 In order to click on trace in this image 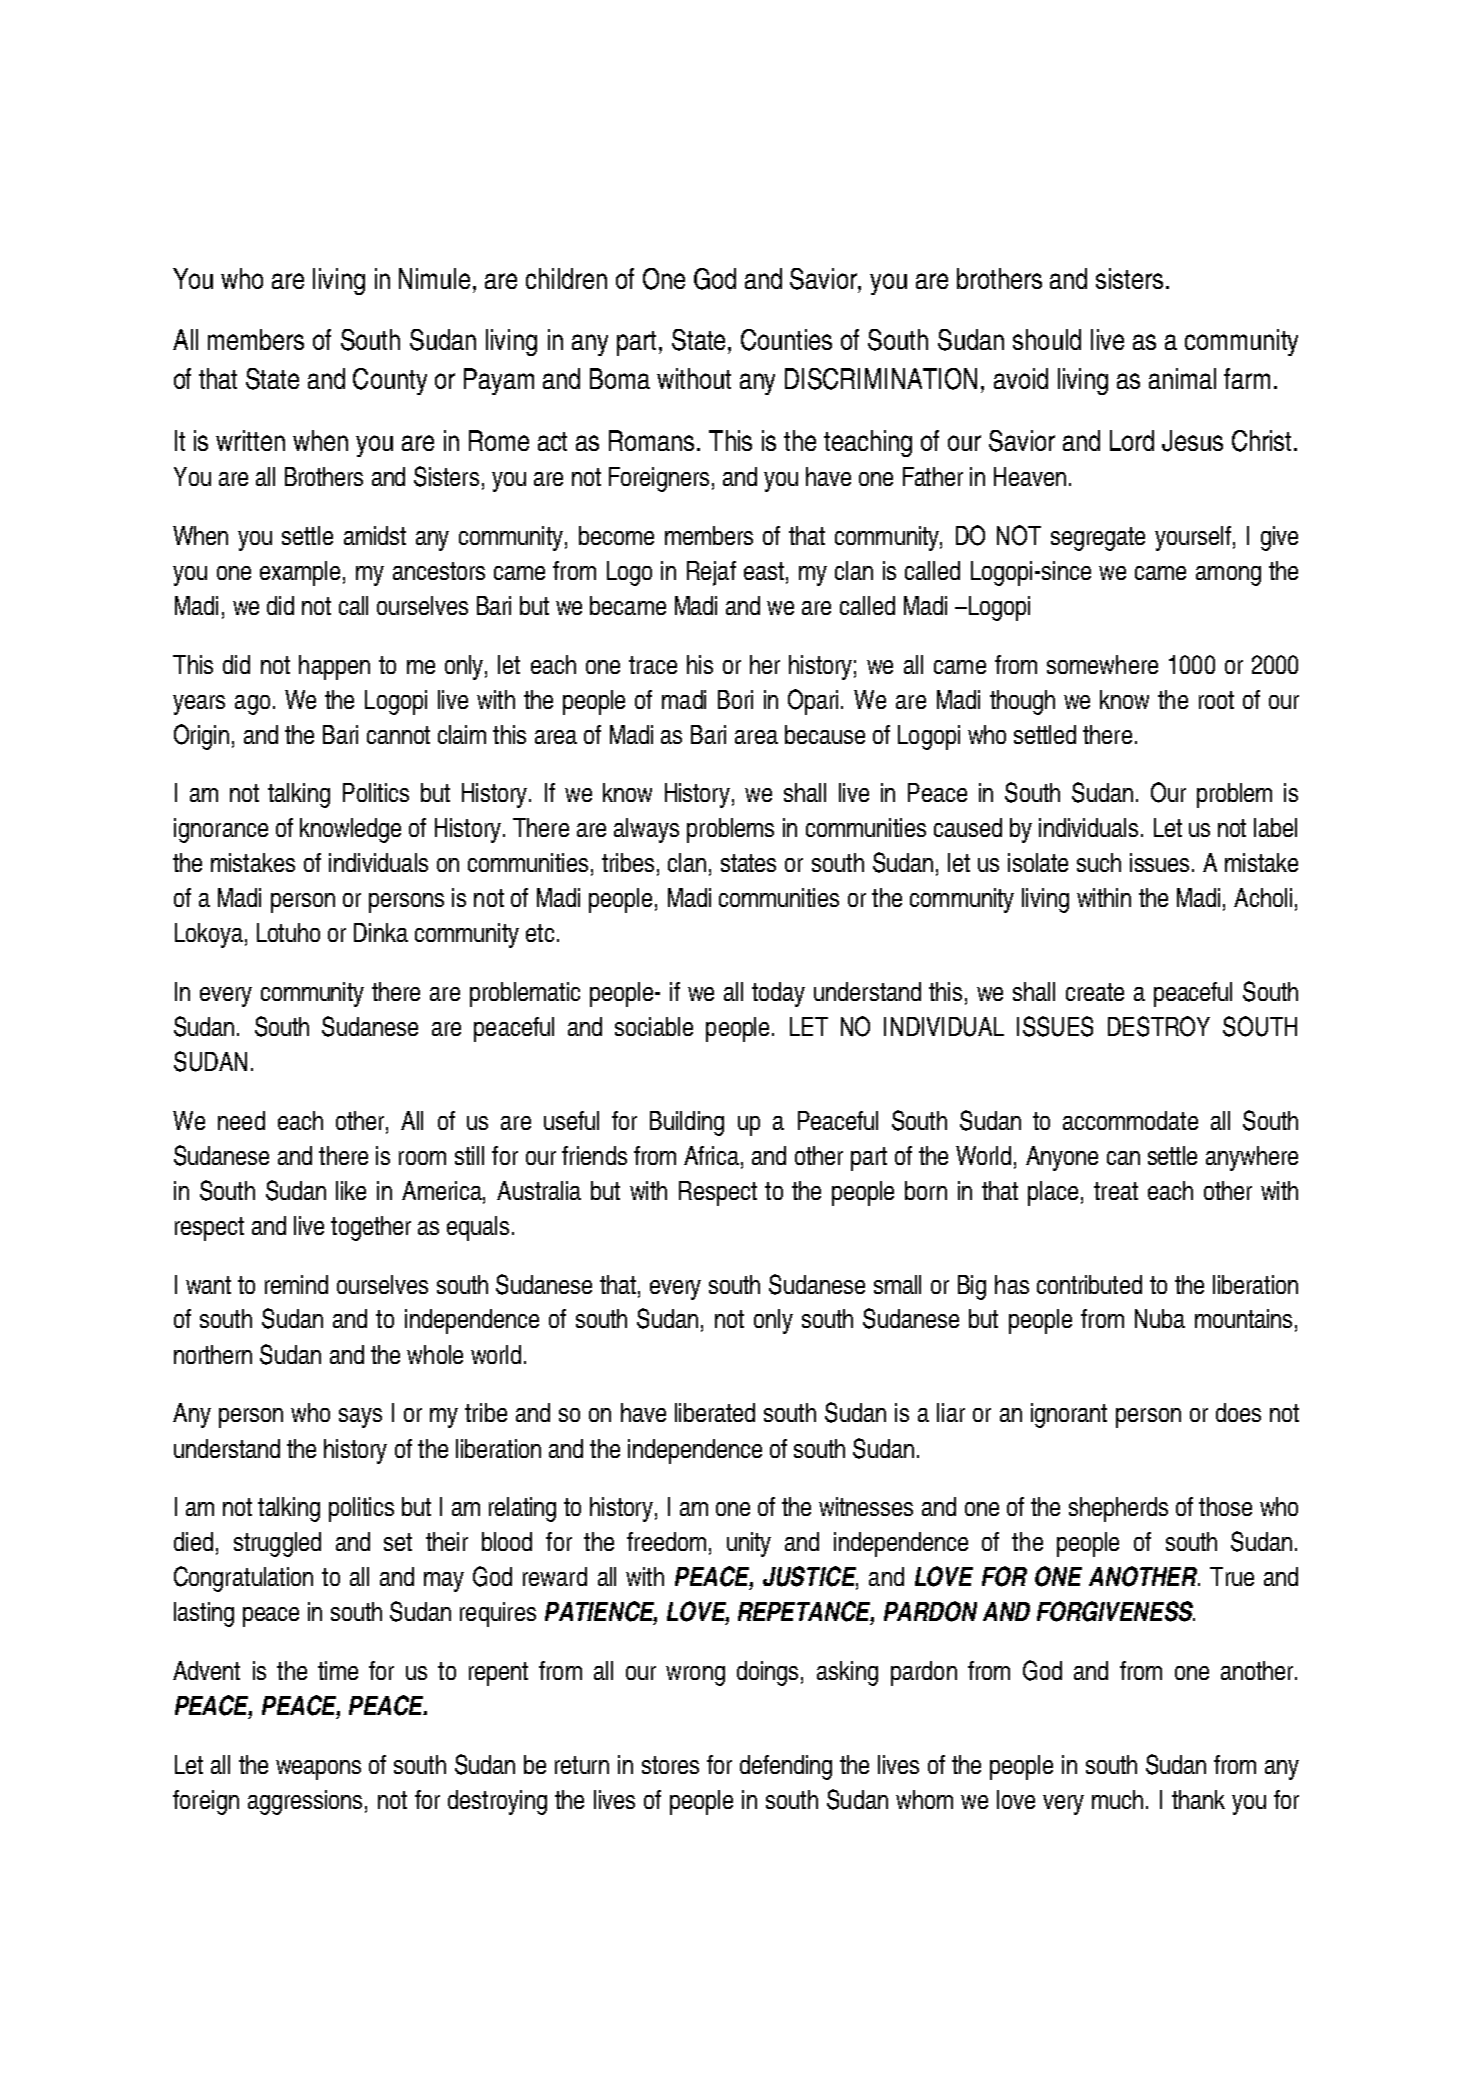, I will do `click(653, 665)`.
